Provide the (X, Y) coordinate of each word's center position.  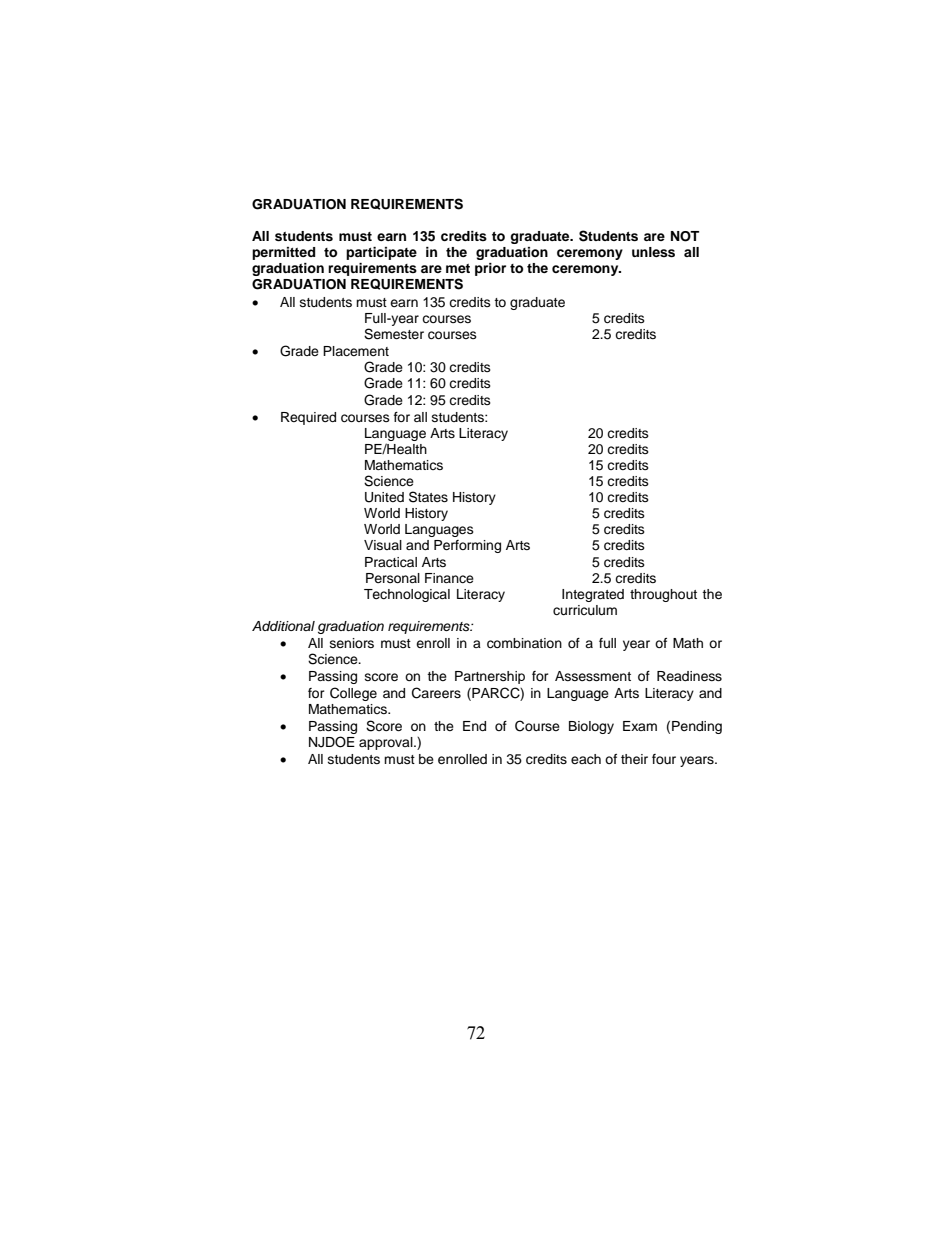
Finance (449, 578)
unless (653, 252)
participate (381, 253)
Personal (393, 578)
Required (308, 418)
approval (387, 743)
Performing (467, 546)
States (428, 497)
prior (490, 269)
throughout (663, 595)
